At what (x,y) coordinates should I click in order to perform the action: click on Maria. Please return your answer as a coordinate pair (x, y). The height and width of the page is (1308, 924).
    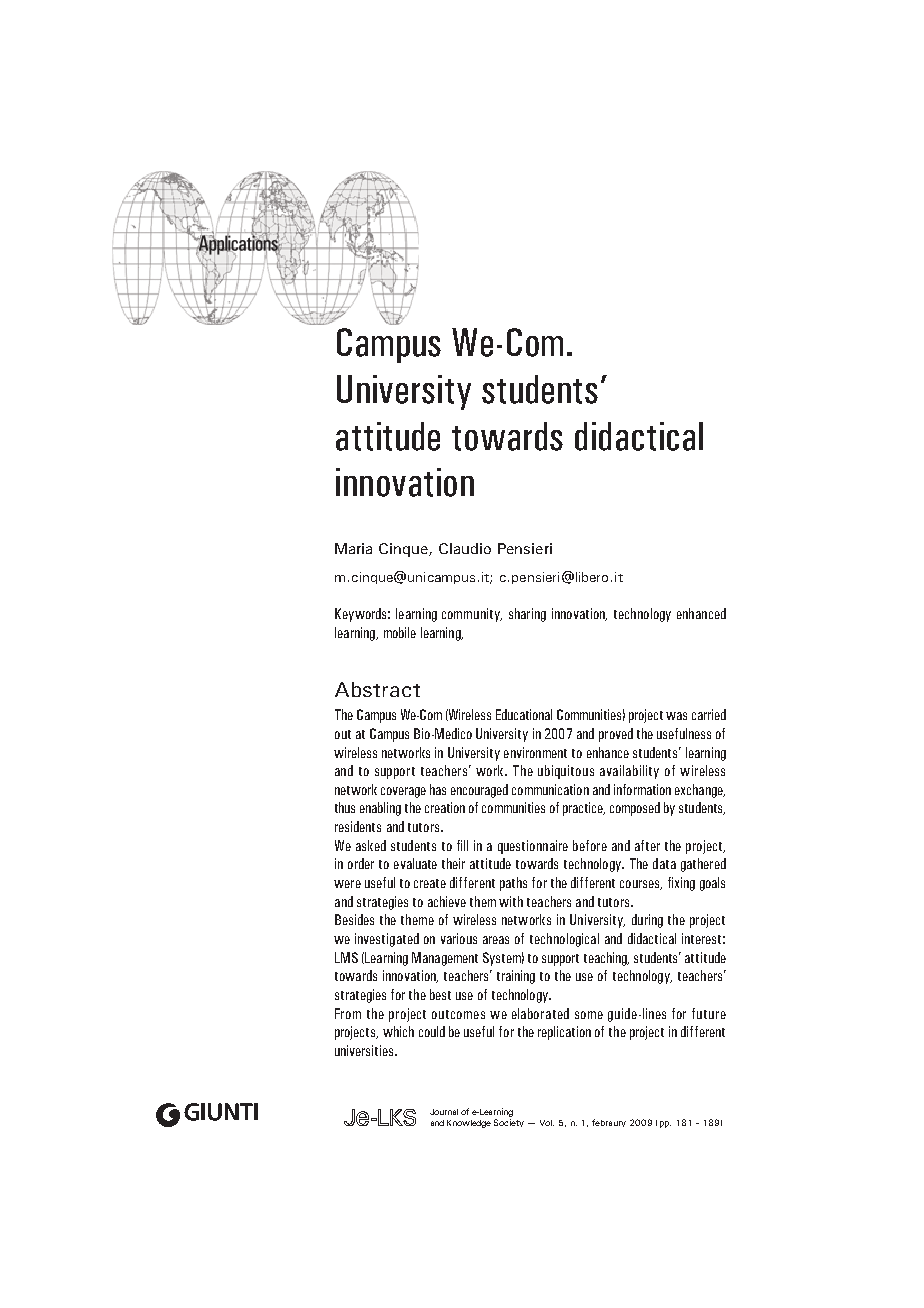
    Looking at the image, I should click on (353, 548).
